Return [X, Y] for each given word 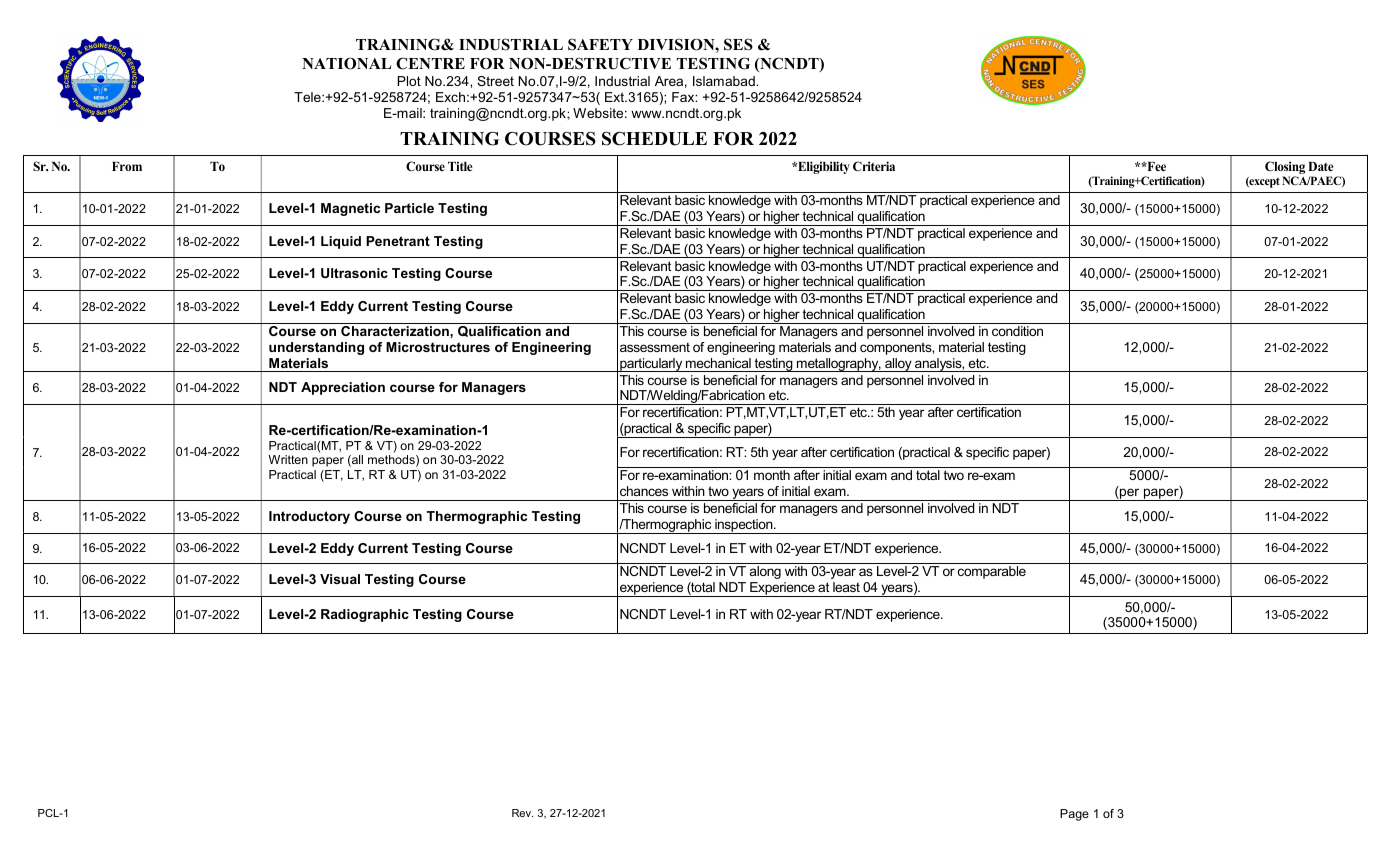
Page [1074, 815]
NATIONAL [347, 64]
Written [288, 459]
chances [644, 491]
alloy [898, 365]
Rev [522, 813]
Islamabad [725, 81]
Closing [1285, 169]
